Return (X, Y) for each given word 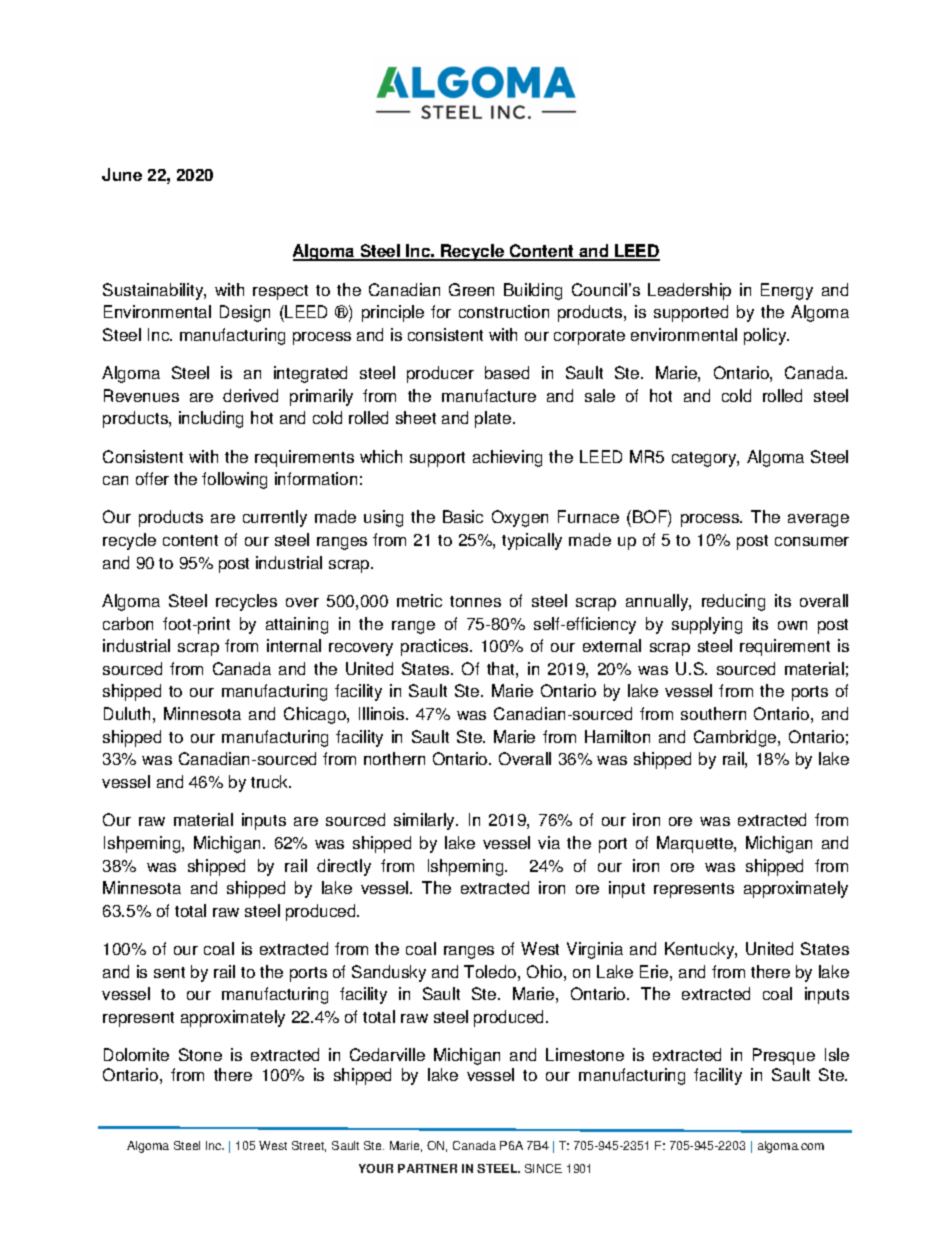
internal (294, 645)
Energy (787, 291)
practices (436, 647)
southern (713, 713)
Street (309, 1146)
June (122, 174)
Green (471, 289)
